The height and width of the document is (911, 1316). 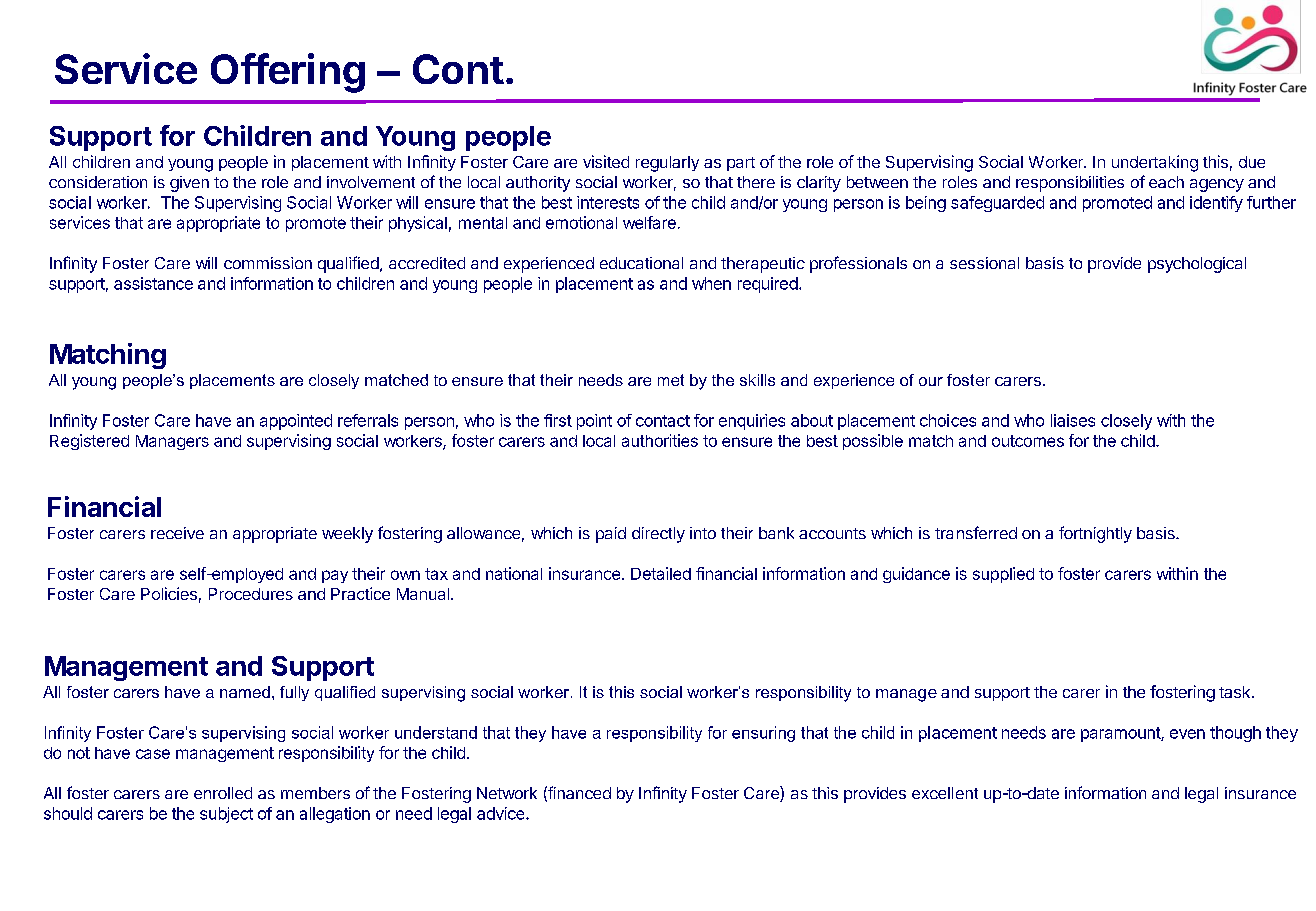 What do you see at coordinates (89, 442) in the document?
I see `Registered` at bounding box center [89, 442].
